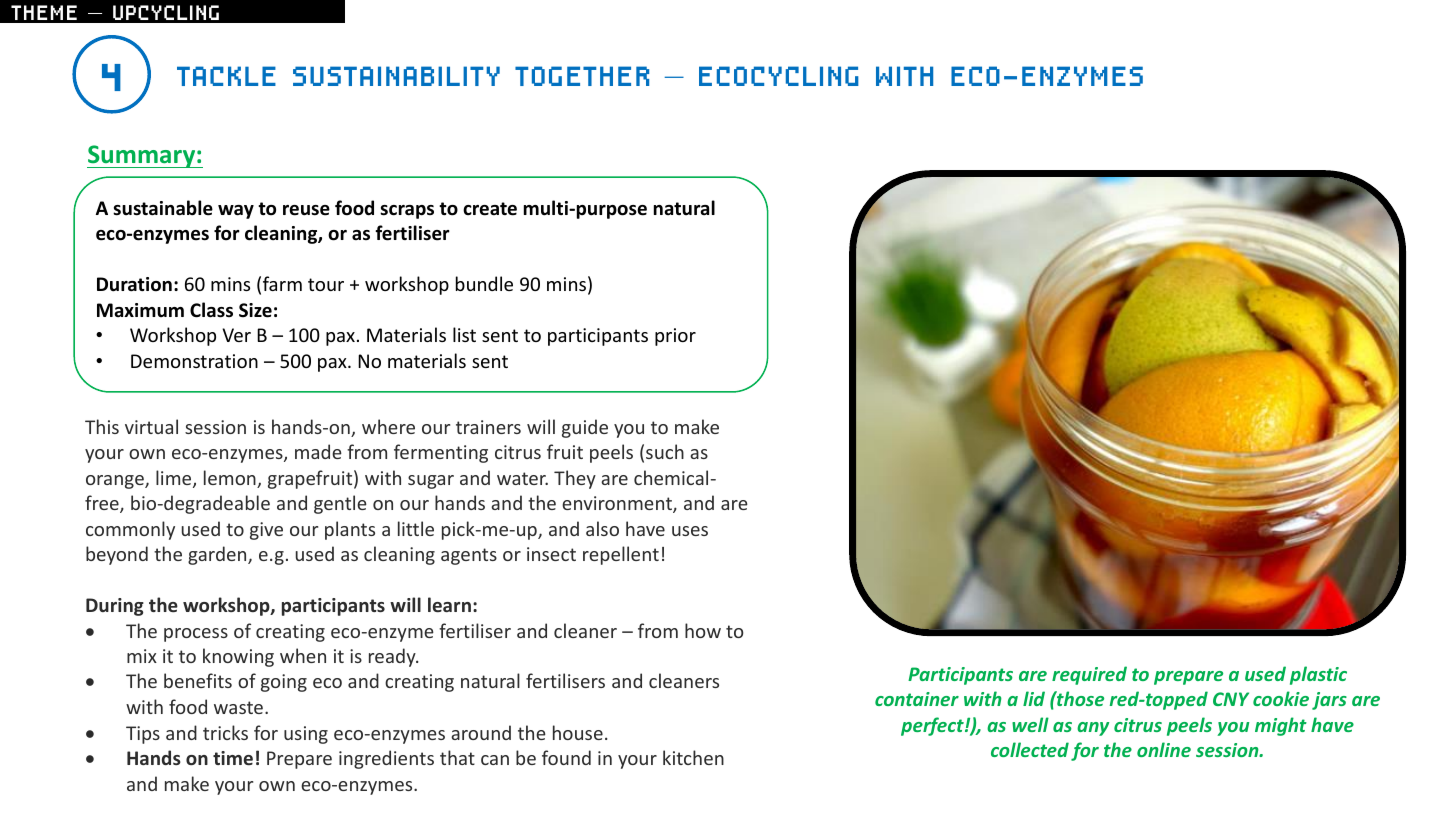 The image size is (1456, 819). What do you see at coordinates (621, 555) in the screenshot?
I see `repellent` at bounding box center [621, 555].
